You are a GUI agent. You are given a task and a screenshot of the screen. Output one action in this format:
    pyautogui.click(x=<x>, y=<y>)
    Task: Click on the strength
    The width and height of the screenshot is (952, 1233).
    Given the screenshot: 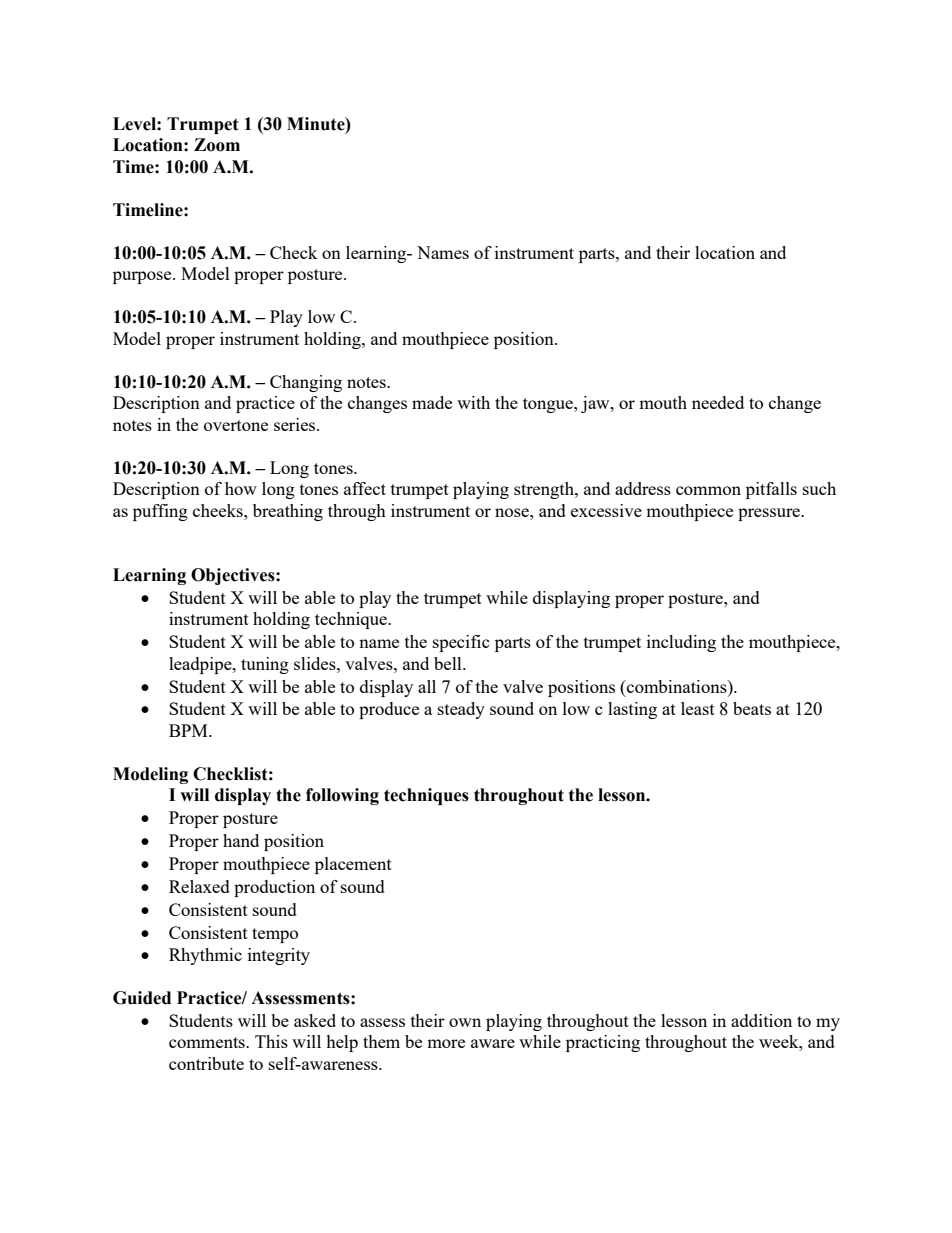 What is the action you would take?
    pyautogui.click(x=545, y=490)
